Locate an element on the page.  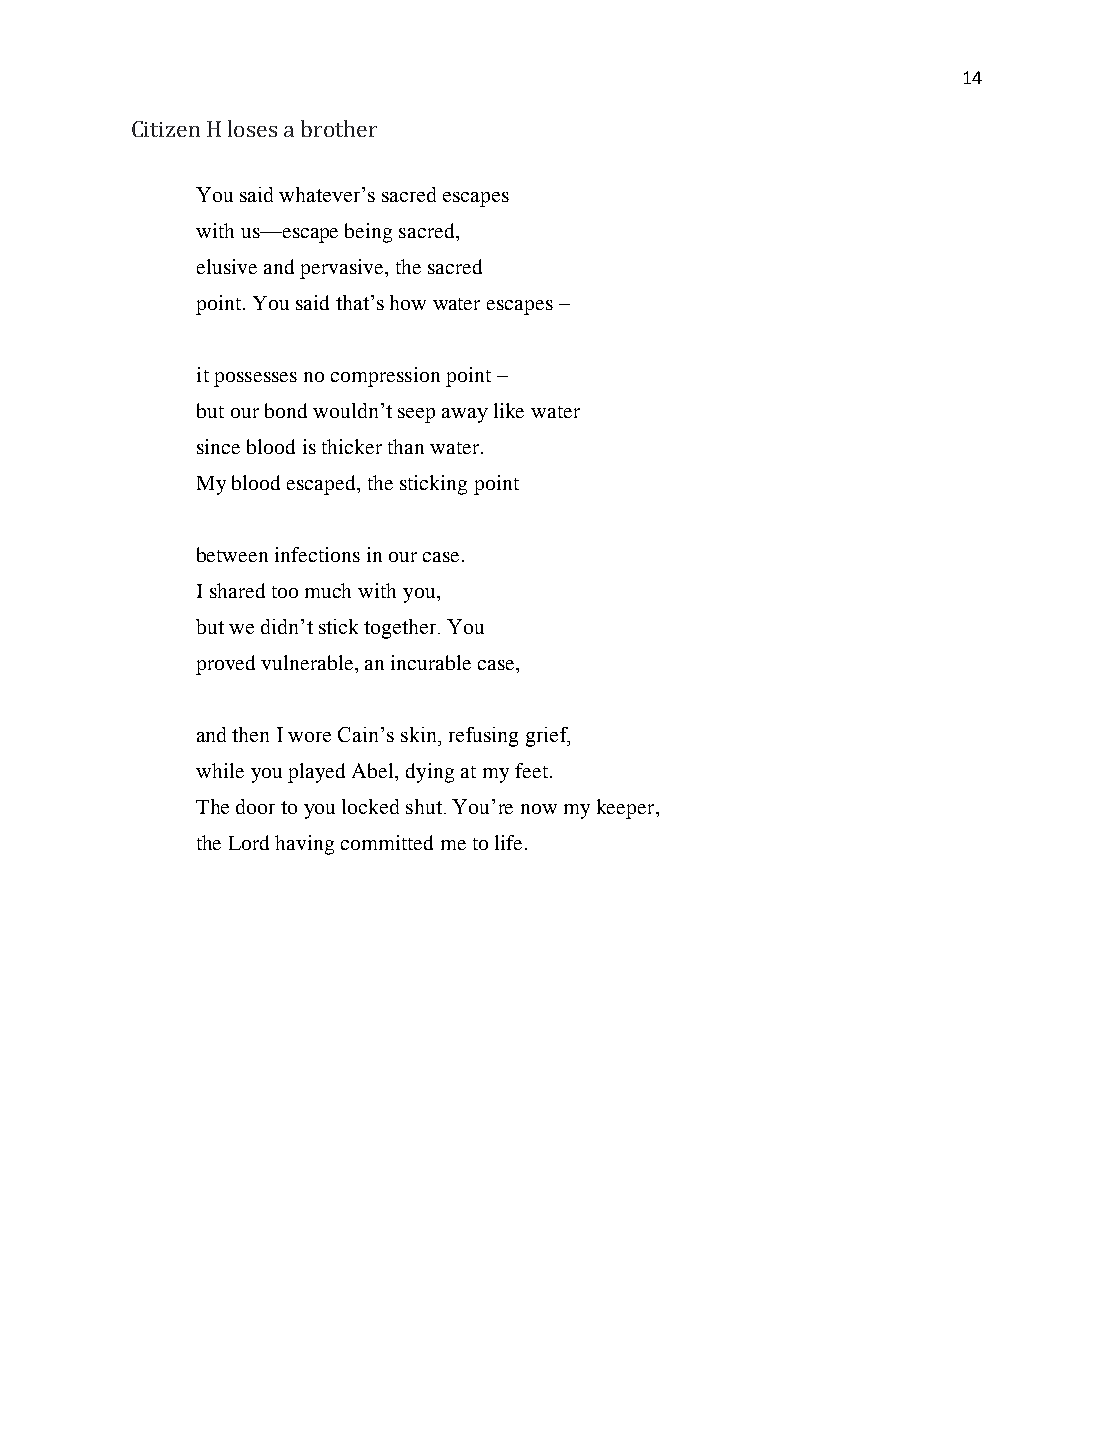
Lord is located at coordinates (249, 842).
